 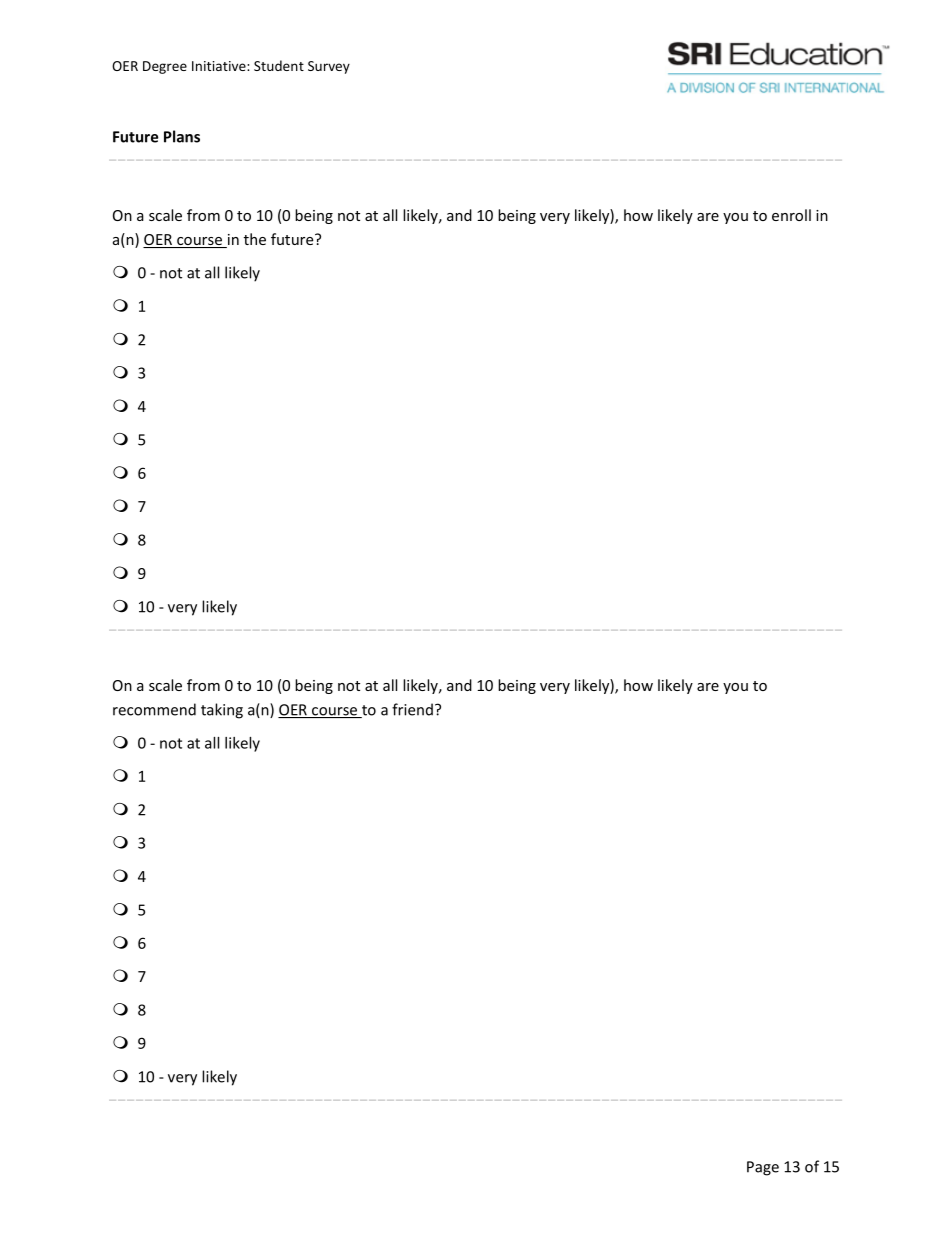 I want to click on Page, so click(x=763, y=1168).
